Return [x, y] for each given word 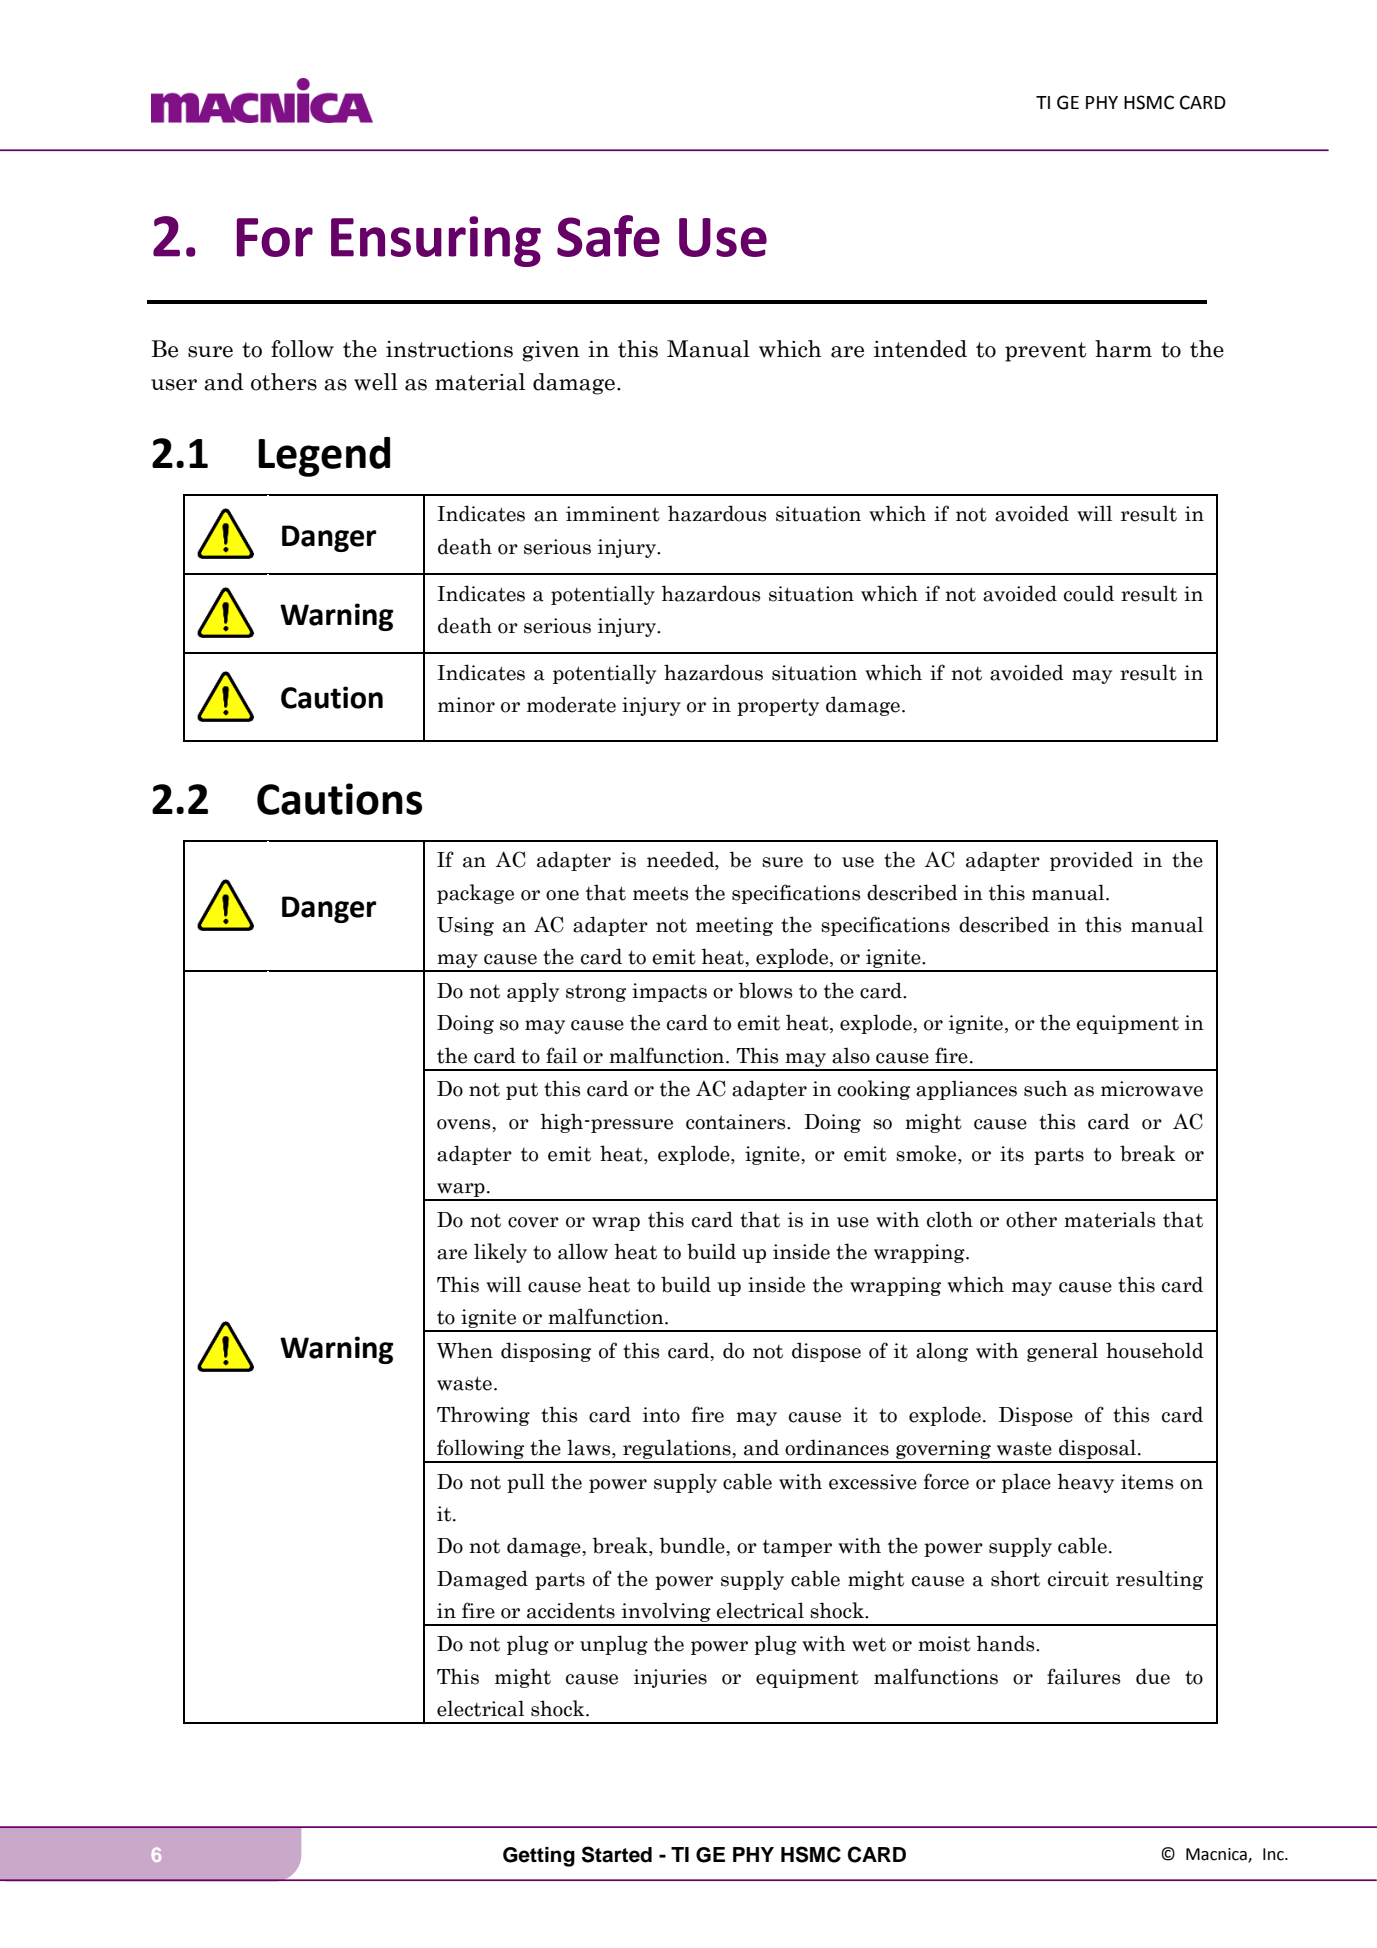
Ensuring [436, 241]
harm [1123, 349]
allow [583, 1251]
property [778, 707]
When [465, 1350]
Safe [608, 236]
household [1155, 1350]
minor [466, 705]
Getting [539, 1857]
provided [1091, 861]
